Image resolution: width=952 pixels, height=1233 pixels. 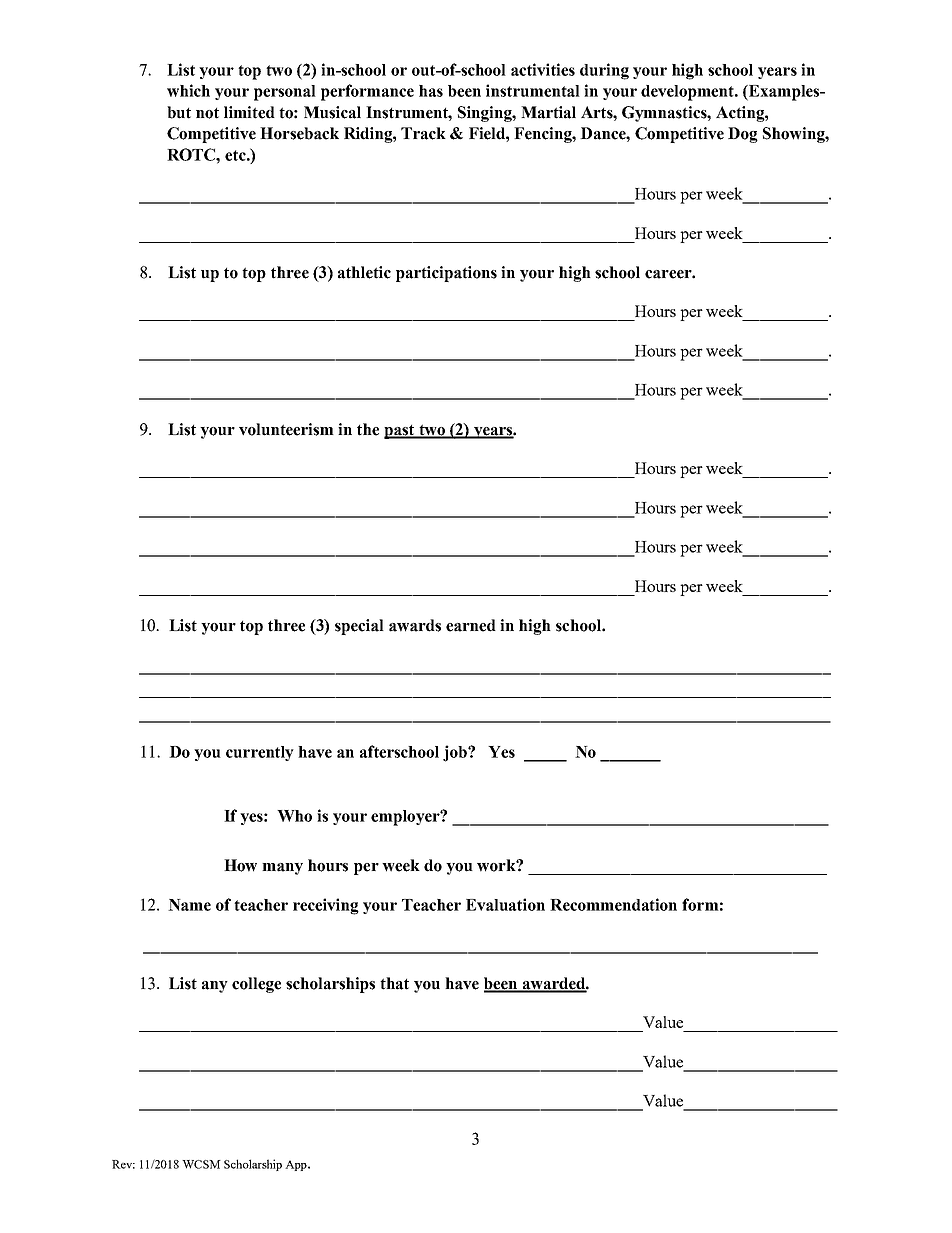 What do you see at coordinates (689, 93) in the screenshot?
I see `development` at bounding box center [689, 93].
